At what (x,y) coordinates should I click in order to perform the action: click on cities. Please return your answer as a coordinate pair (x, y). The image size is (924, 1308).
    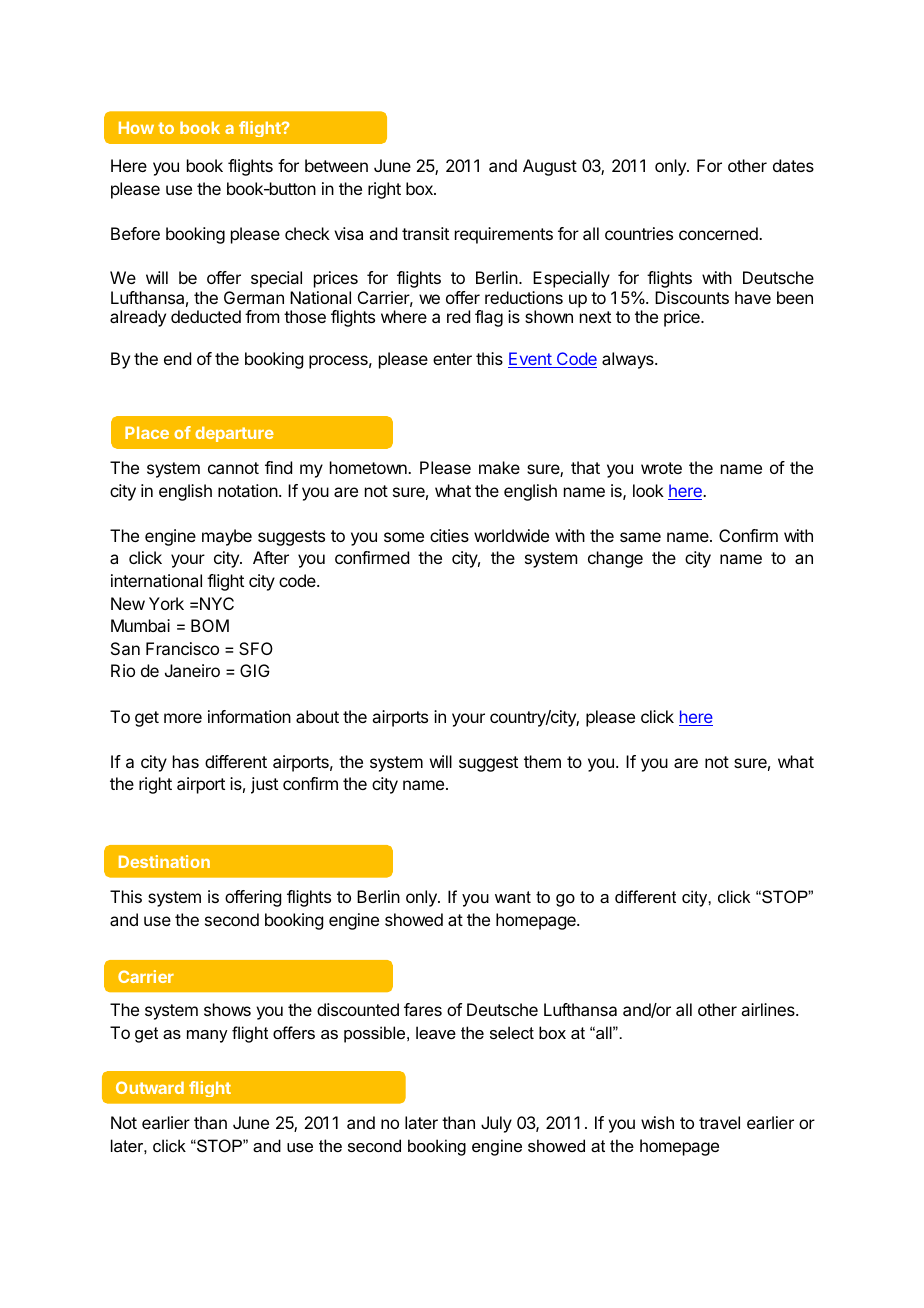
    Looking at the image, I should click on (449, 535).
